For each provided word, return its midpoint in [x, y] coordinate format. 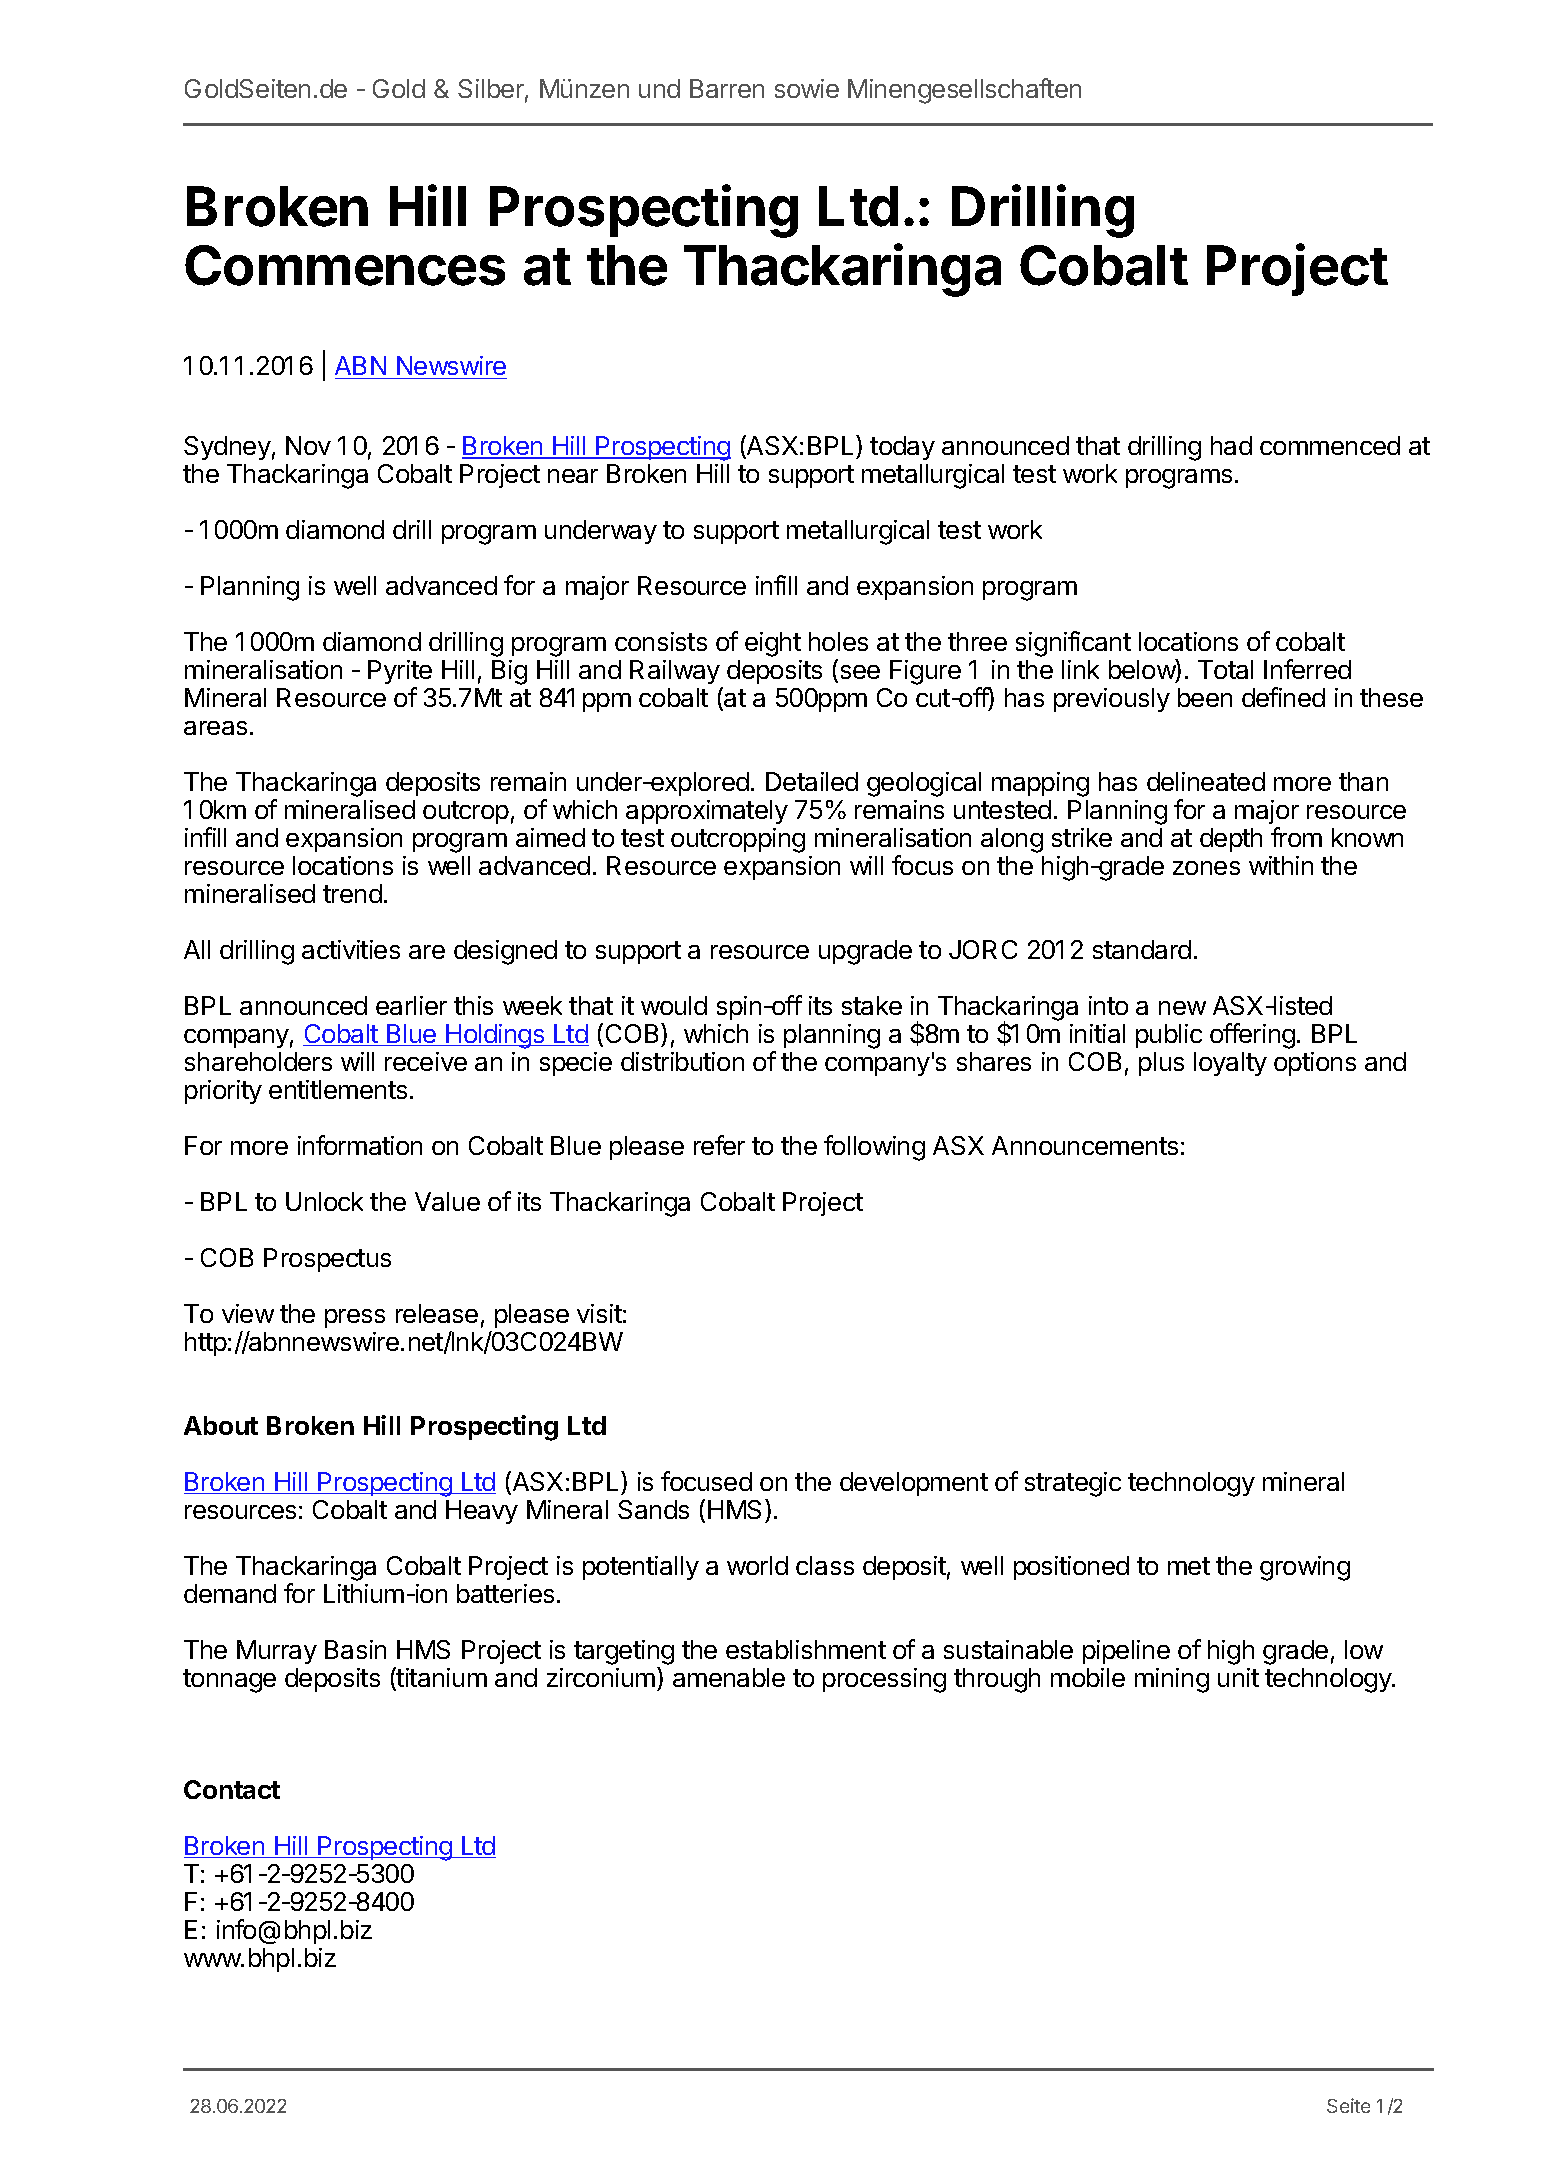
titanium [441, 1678]
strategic [1073, 1484]
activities [351, 949]
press [355, 1318]
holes [838, 641]
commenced [1330, 445]
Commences [345, 265]
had [1231, 445]
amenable [729, 1677]
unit [1238, 1677]
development [914, 1484]
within [1281, 865]
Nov [308, 445]
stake [872, 1005]
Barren [727, 88]
